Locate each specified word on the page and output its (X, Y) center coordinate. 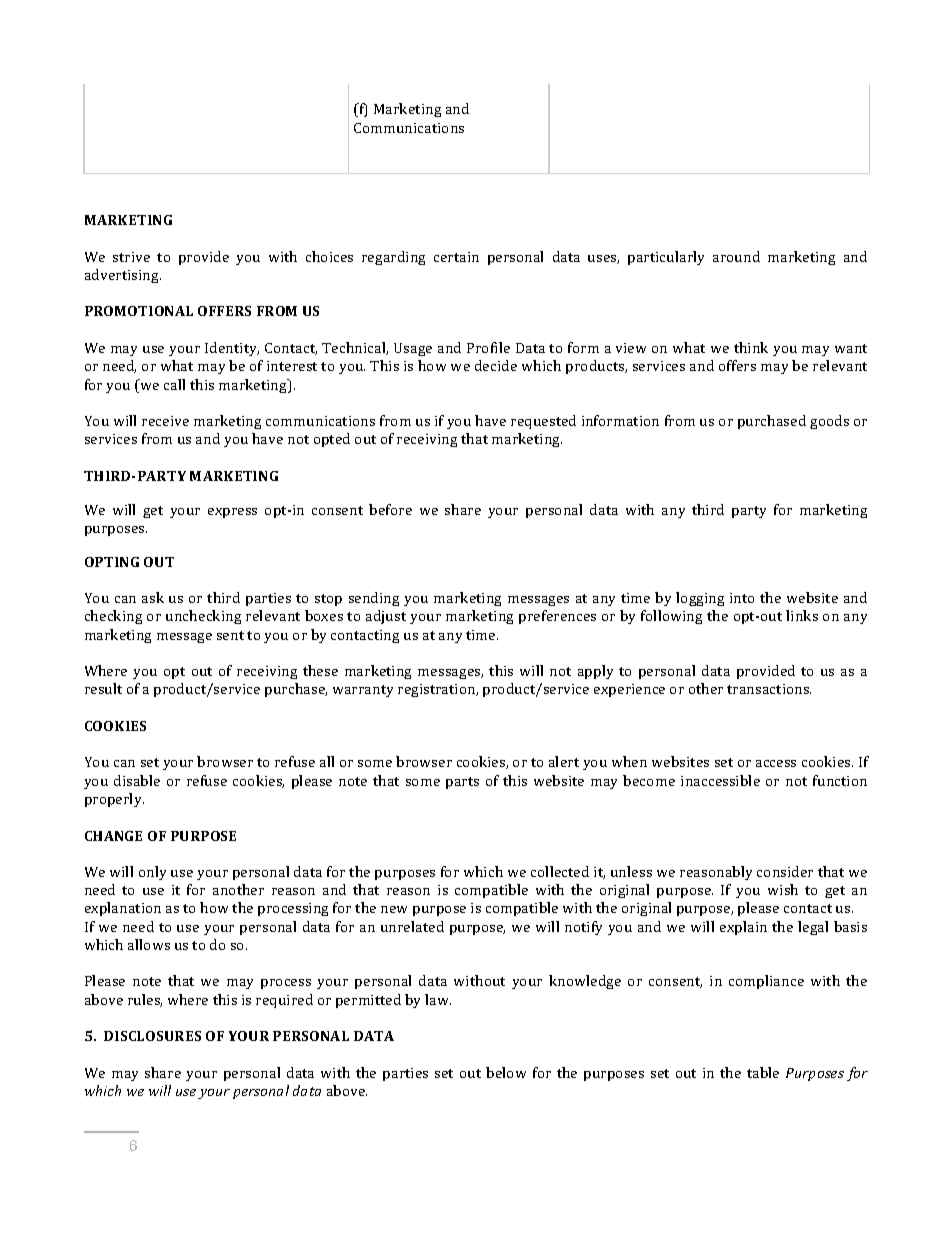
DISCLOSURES (152, 1036)
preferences (557, 617)
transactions (769, 689)
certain (456, 257)
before (390, 509)
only (152, 873)
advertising (123, 276)
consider (785, 871)
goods (829, 422)
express (232, 513)
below (506, 1072)
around (736, 256)
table (763, 1072)
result (103, 688)
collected (560, 871)
